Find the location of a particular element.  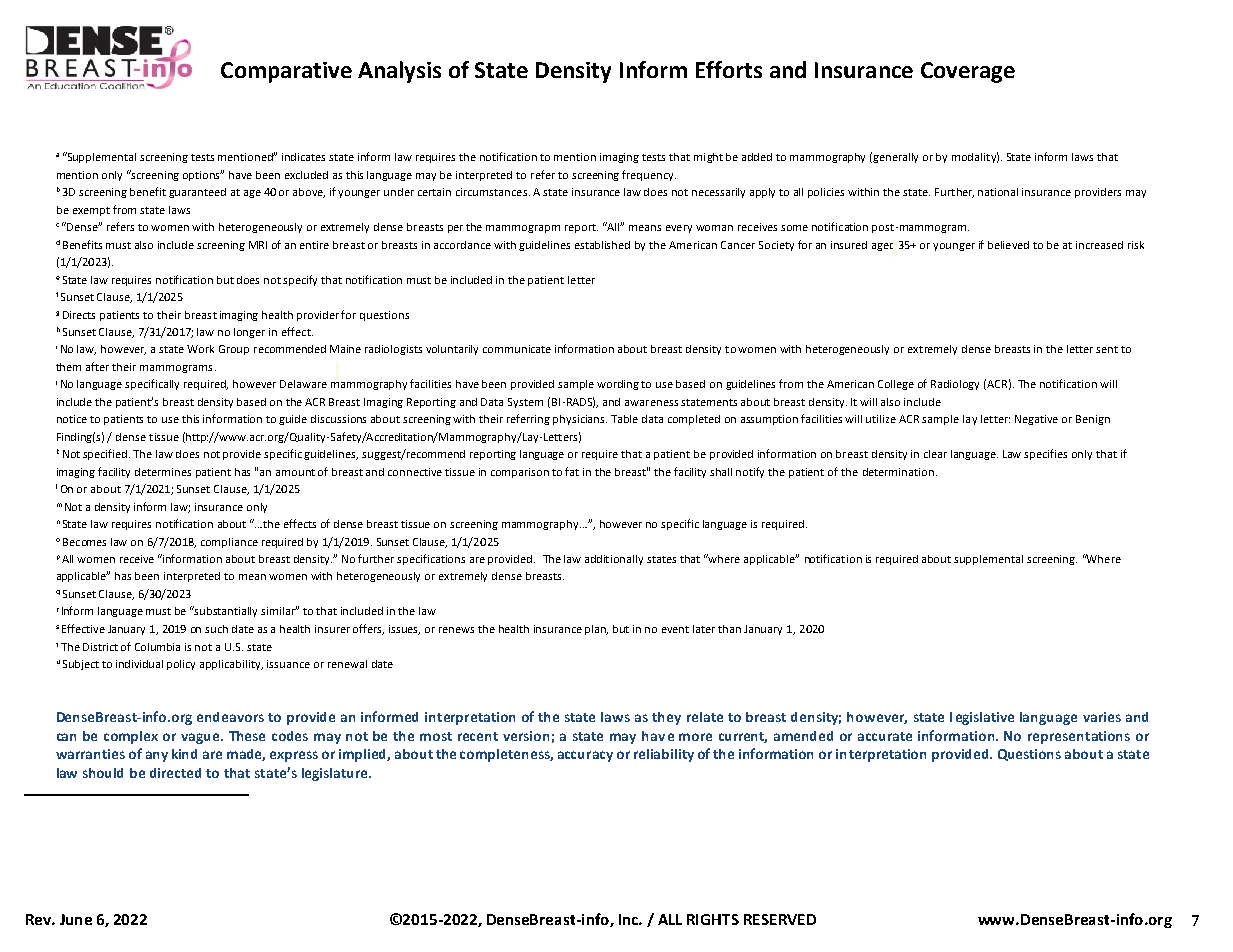

Coverage is located at coordinates (968, 72).
